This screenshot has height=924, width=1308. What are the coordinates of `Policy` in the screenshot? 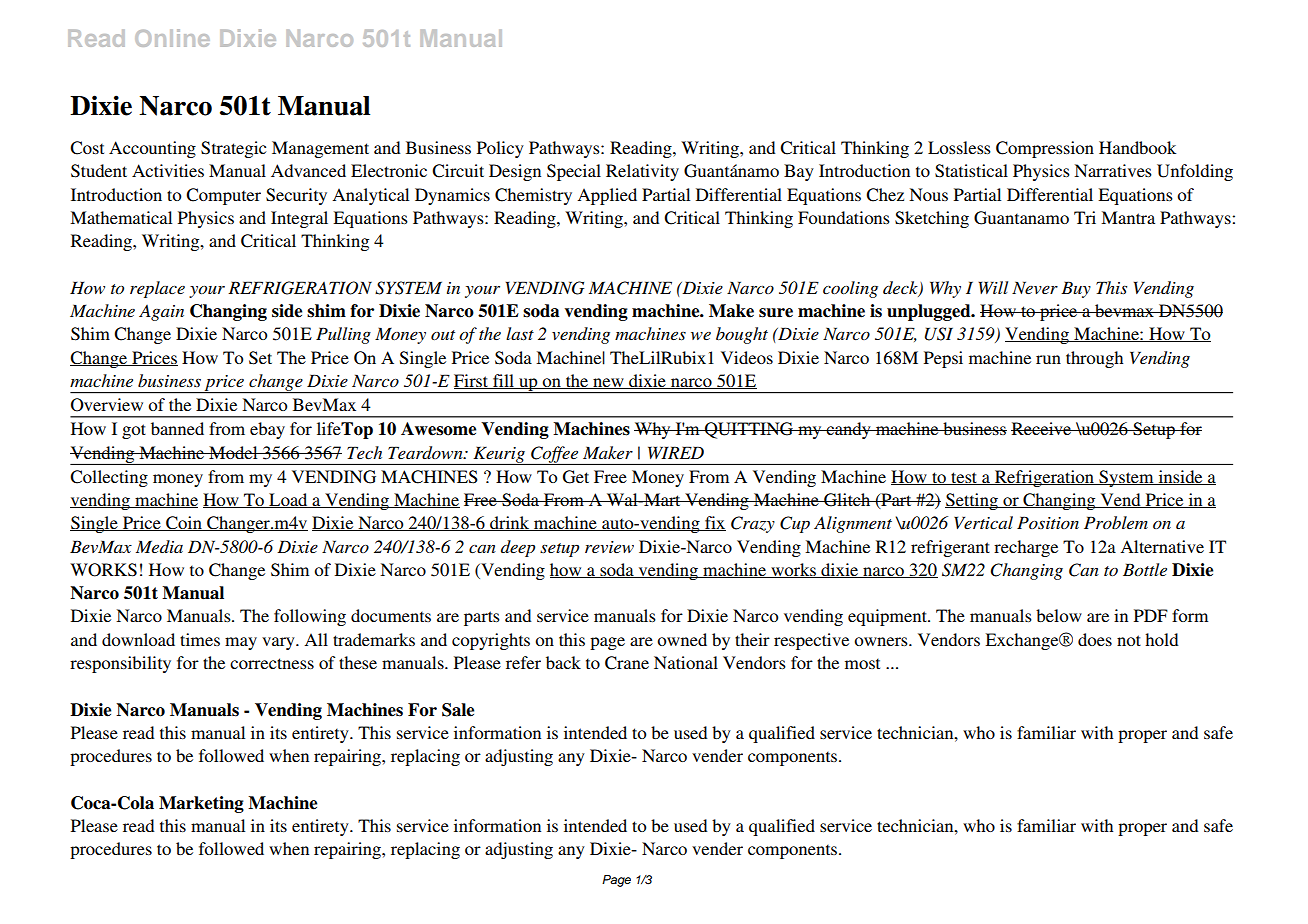 It's located at (500, 149).
